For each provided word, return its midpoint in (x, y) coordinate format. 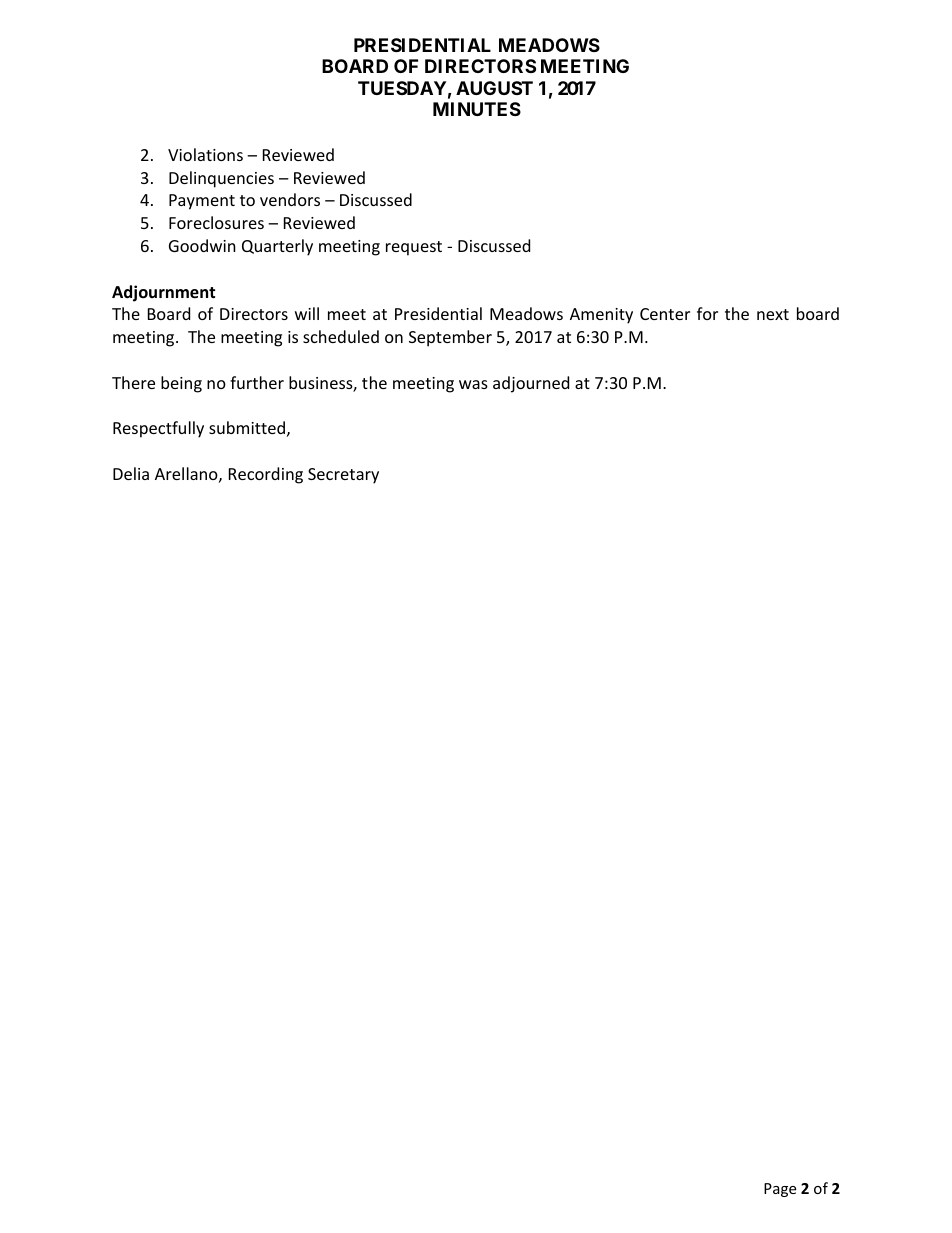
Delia (131, 473)
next (773, 314)
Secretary (343, 476)
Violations (205, 154)
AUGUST (494, 88)
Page (780, 1190)
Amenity (601, 316)
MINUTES (477, 109)
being (181, 384)
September (450, 338)
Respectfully (158, 429)
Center (665, 314)
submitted (247, 427)
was (473, 384)
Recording (266, 475)
